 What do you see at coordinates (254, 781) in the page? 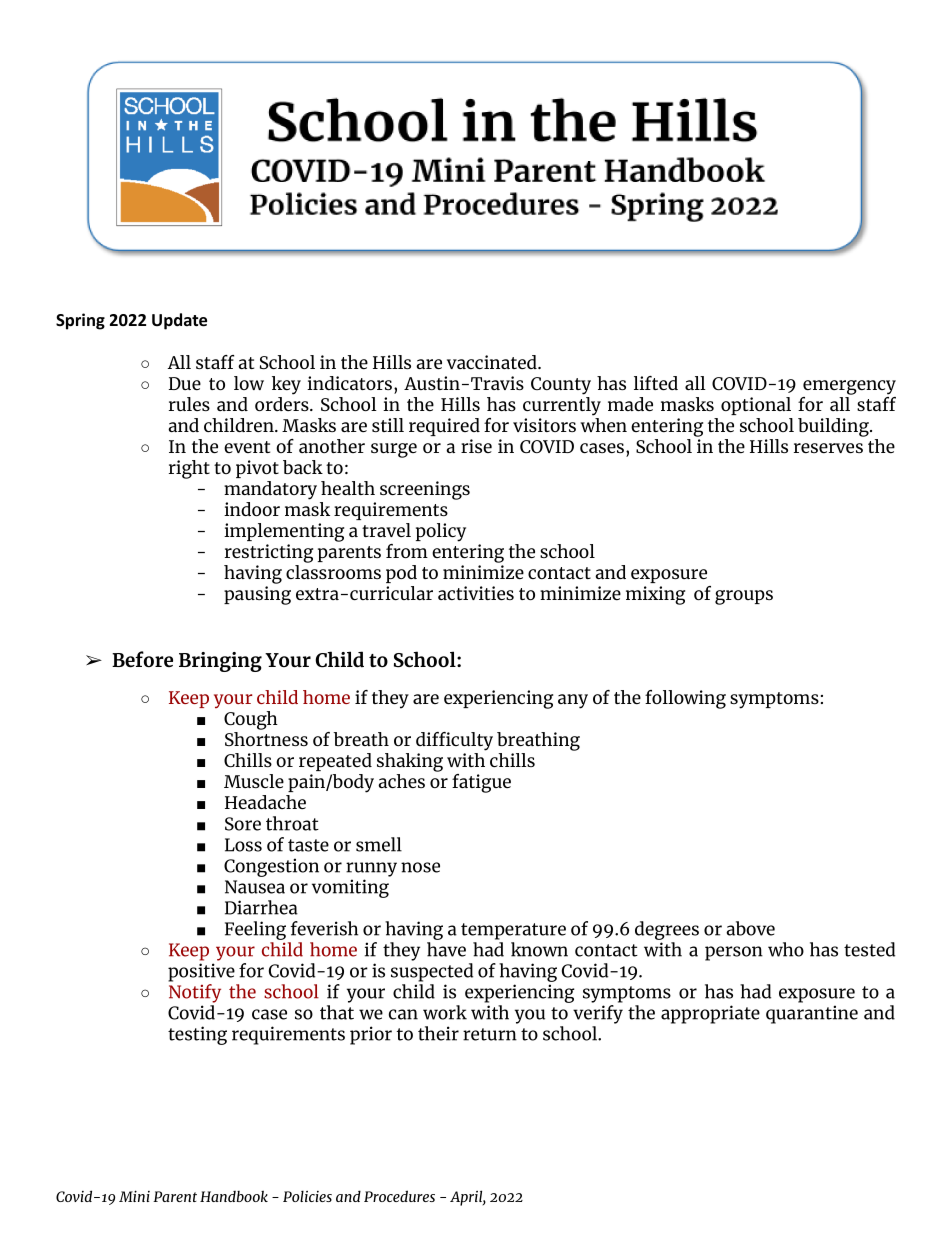
I see `Muscle` at bounding box center [254, 781].
